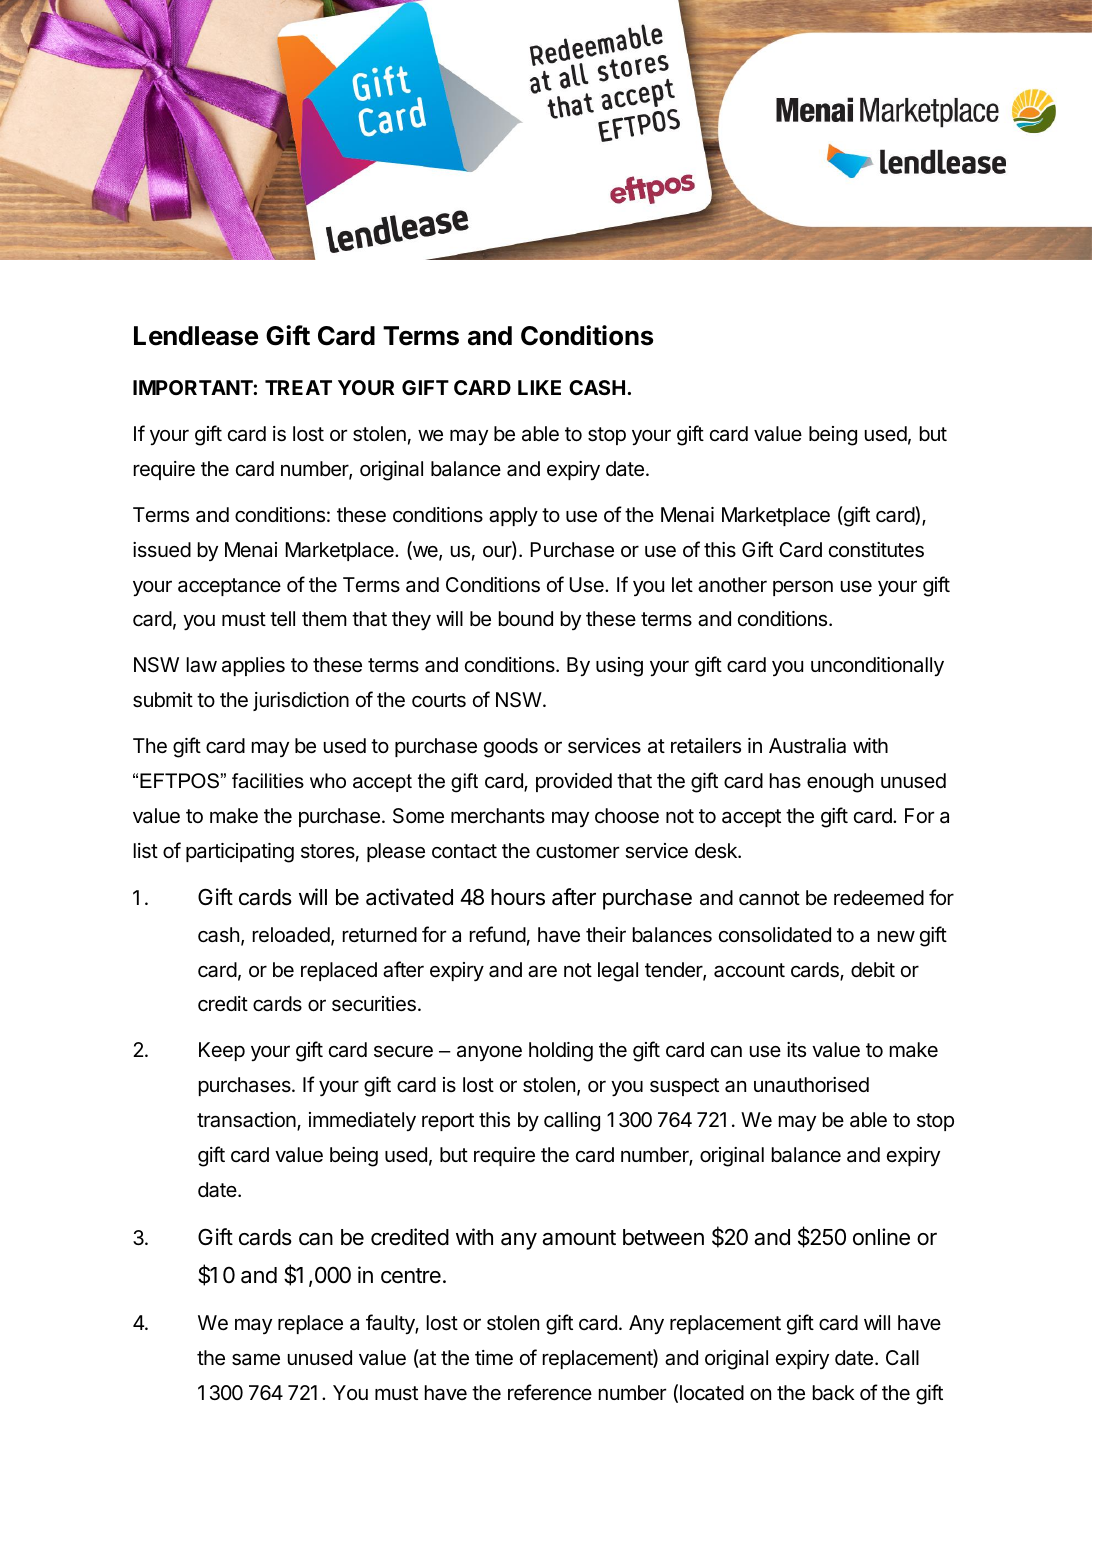  What do you see at coordinates (247, 1121) in the document?
I see `transaction` at bounding box center [247, 1121].
